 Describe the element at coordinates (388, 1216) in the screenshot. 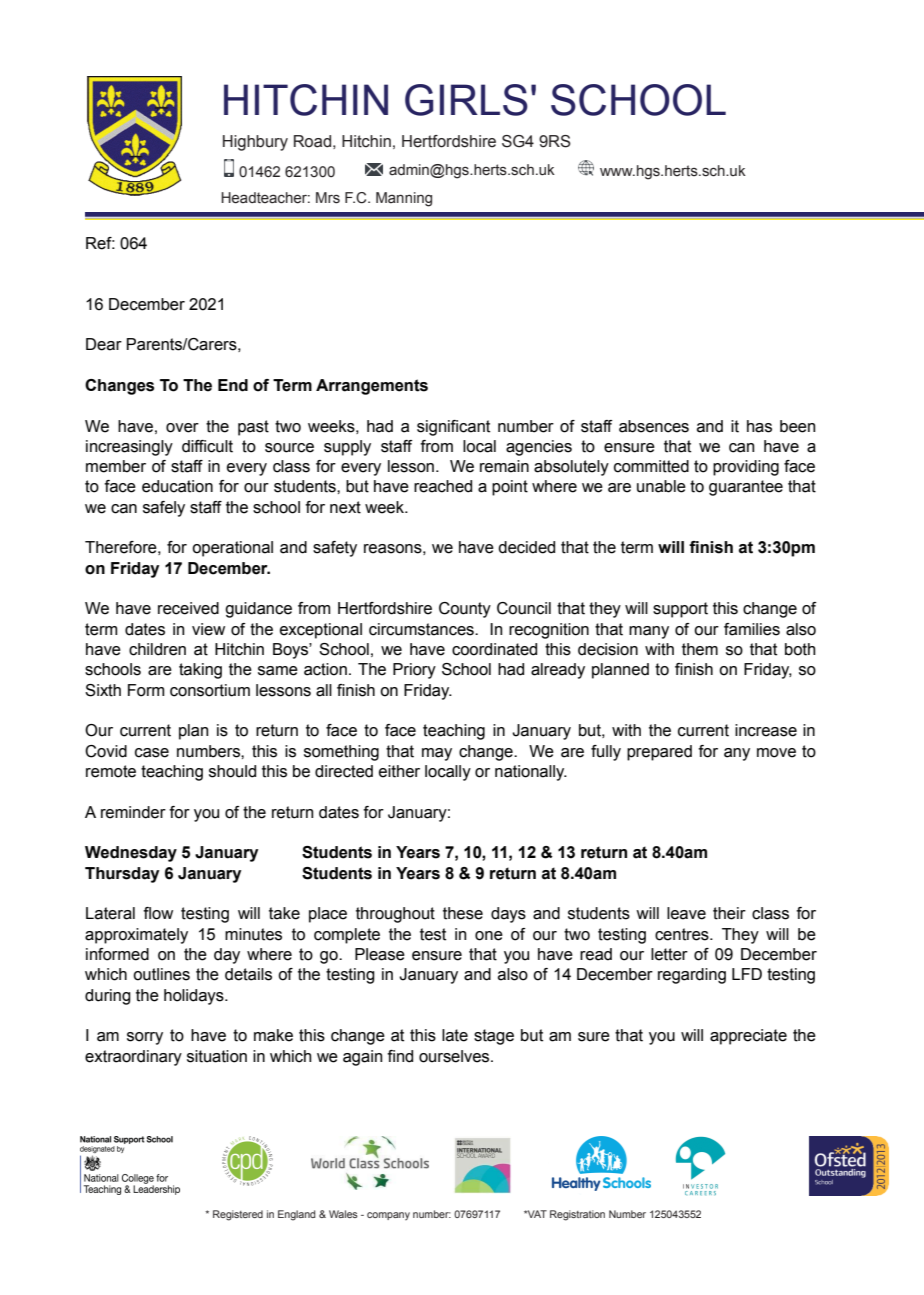

I see `company` at that location.
